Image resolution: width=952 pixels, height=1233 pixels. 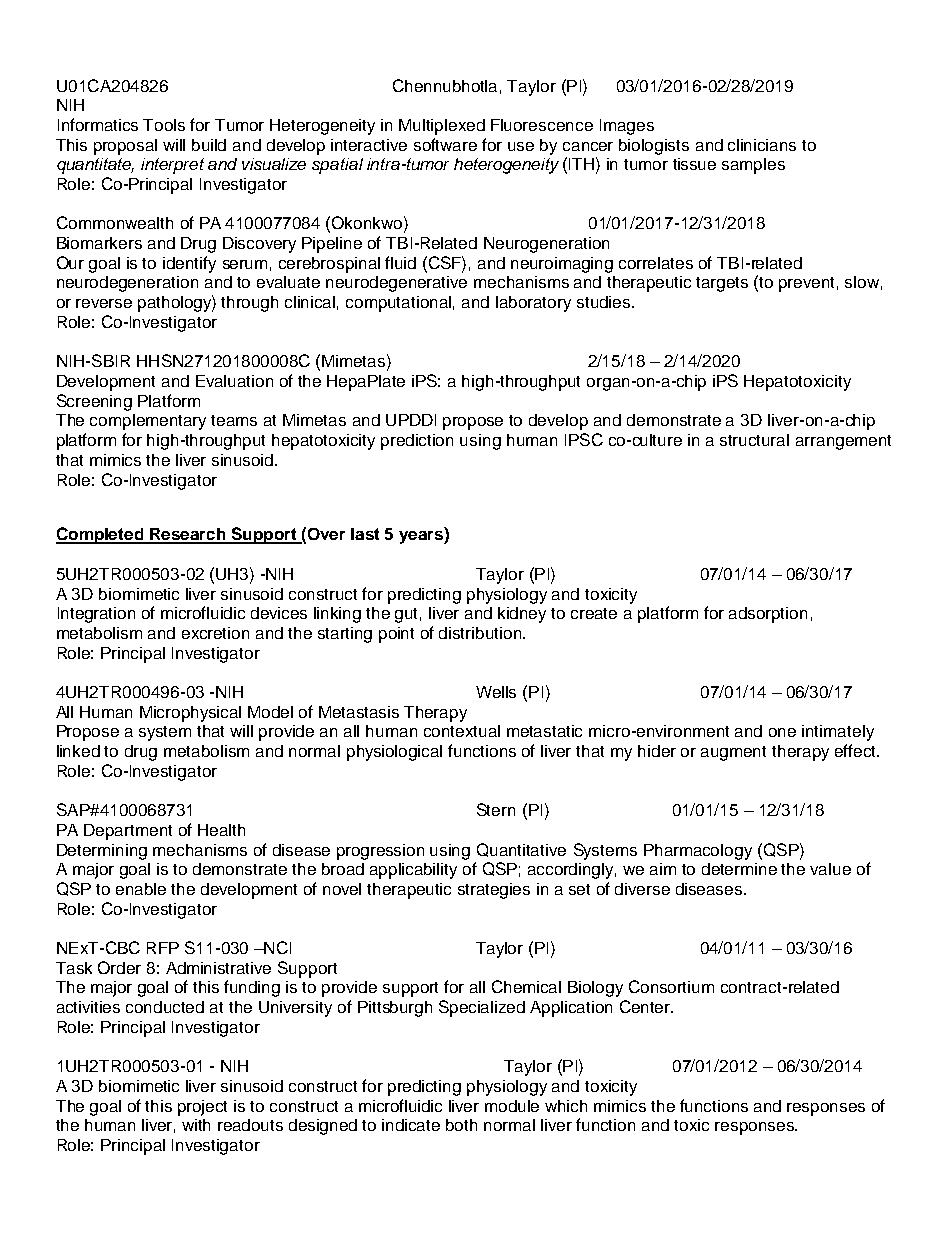 What do you see at coordinates (148, 422) in the page?
I see `complementary` at bounding box center [148, 422].
